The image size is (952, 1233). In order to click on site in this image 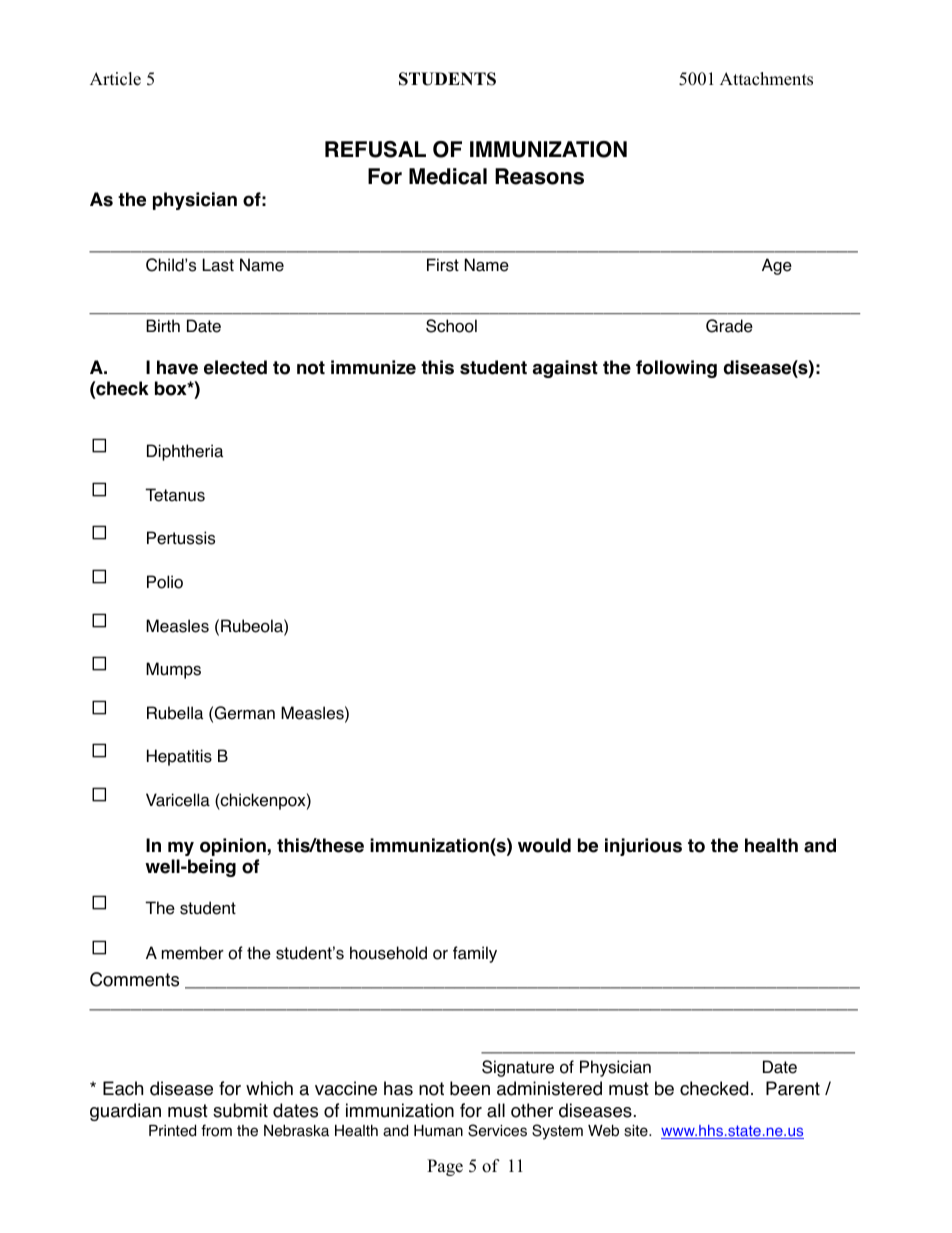, I will do `click(637, 1131)`.
